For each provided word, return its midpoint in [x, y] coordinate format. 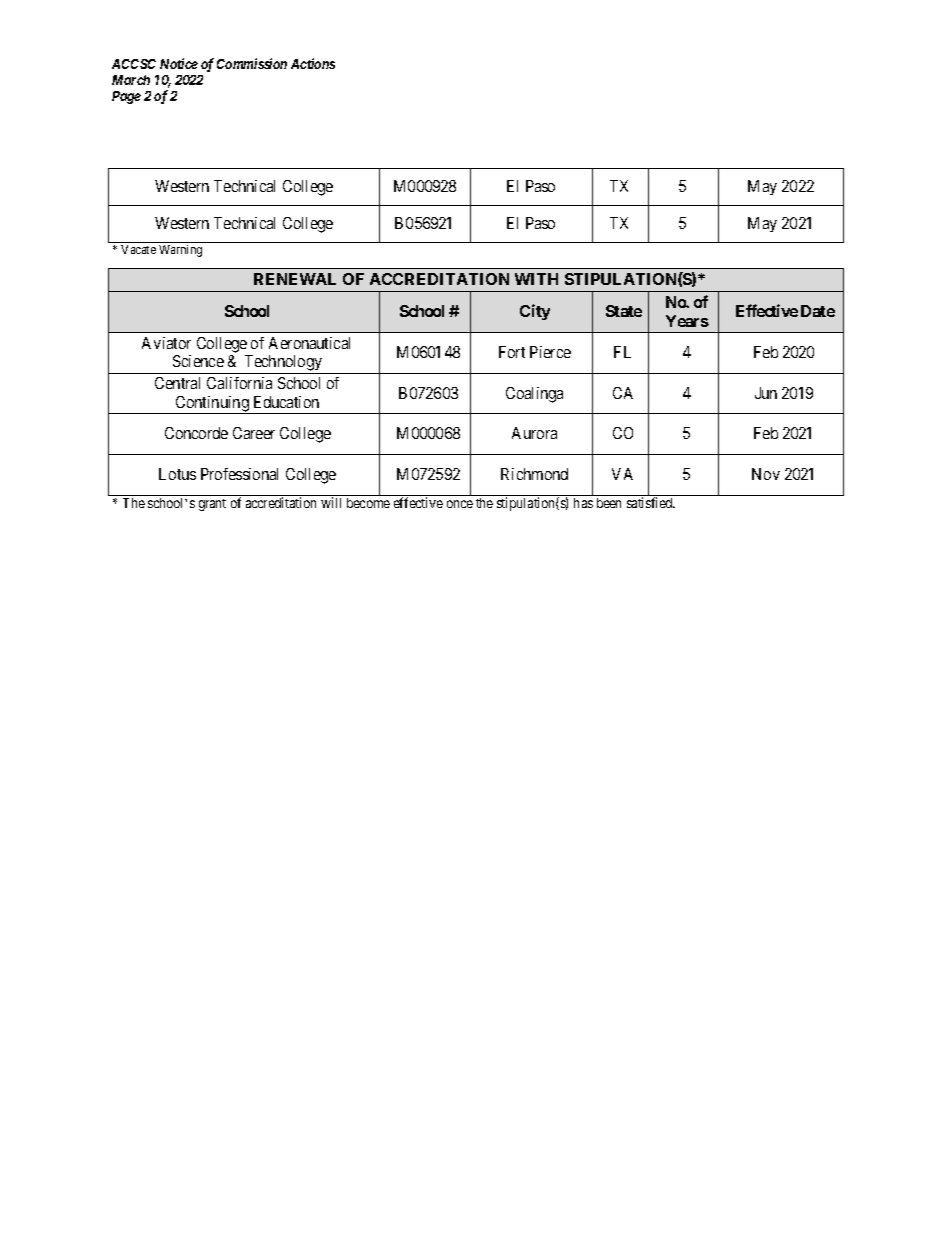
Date [818, 311]
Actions [313, 63]
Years [687, 321]
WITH [536, 279]
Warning [180, 251]
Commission [252, 63]
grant [212, 505]
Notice [179, 63]
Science [198, 361]
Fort [512, 352]
